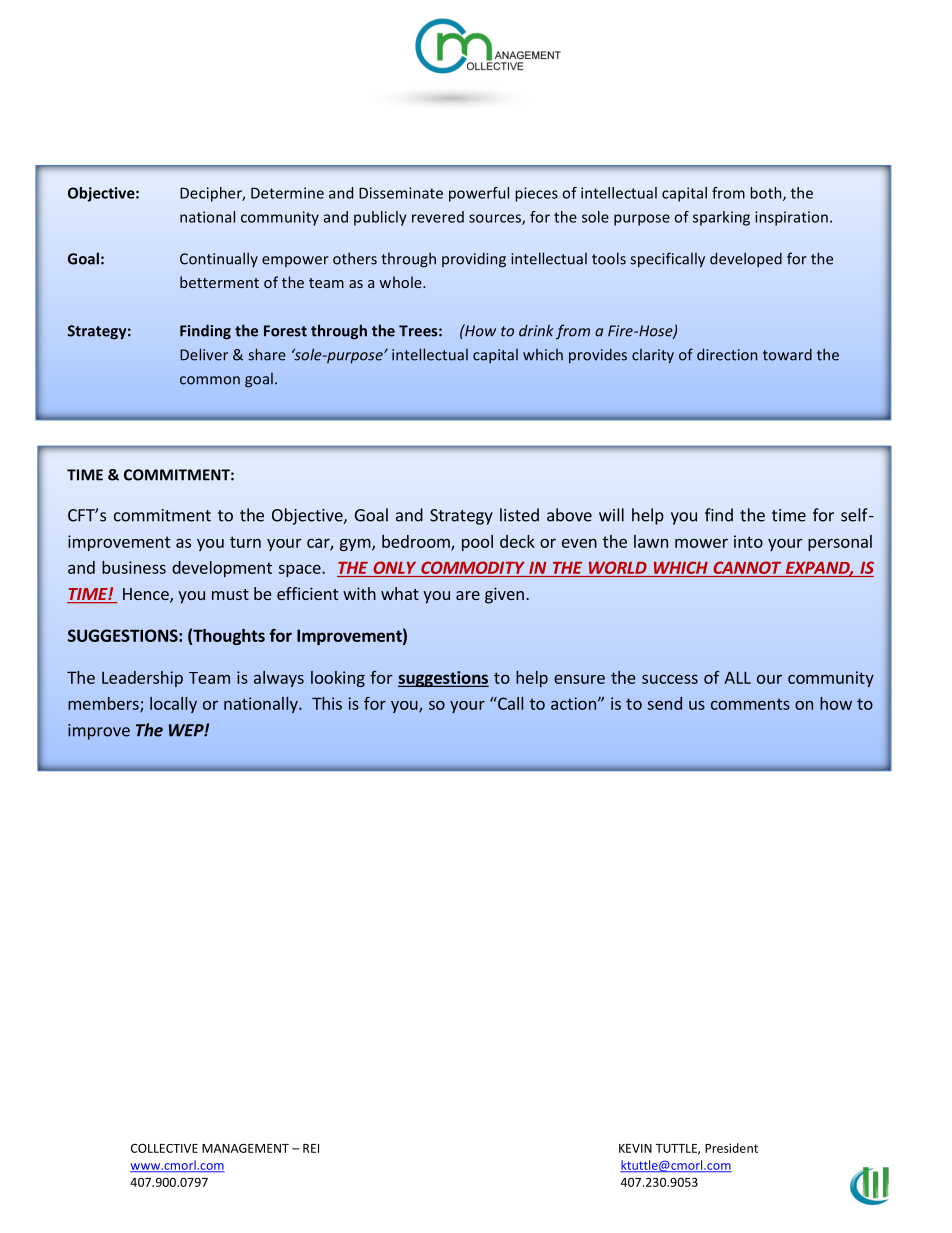 This image has height=1233, width=952. I want to click on turn, so click(245, 542).
